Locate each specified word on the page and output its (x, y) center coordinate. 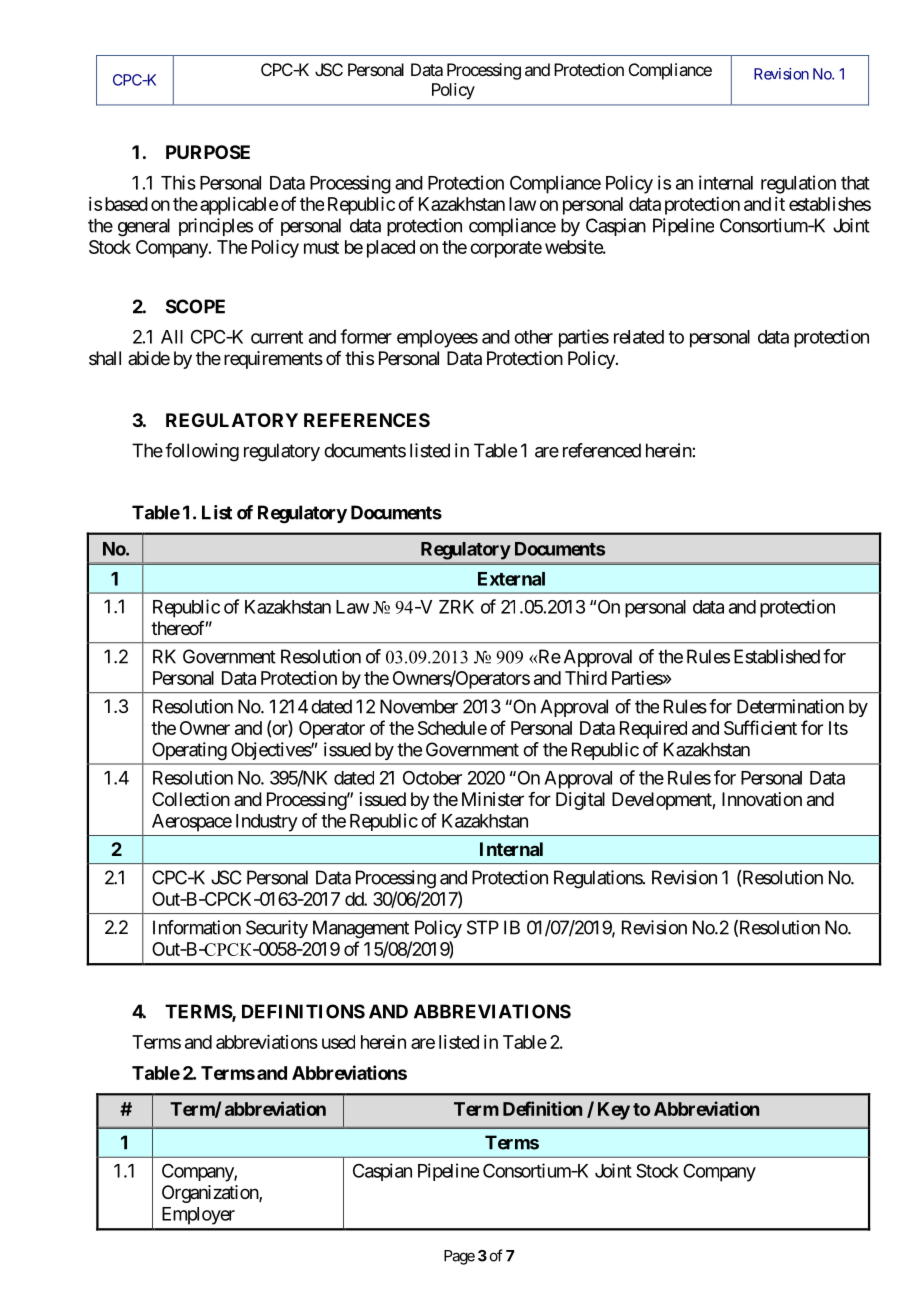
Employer (198, 1216)
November (419, 706)
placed (391, 249)
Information (197, 927)
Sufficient (760, 727)
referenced (602, 450)
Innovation (762, 799)
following (202, 452)
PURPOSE (208, 152)
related (639, 337)
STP (483, 927)
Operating (190, 751)
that (855, 183)
